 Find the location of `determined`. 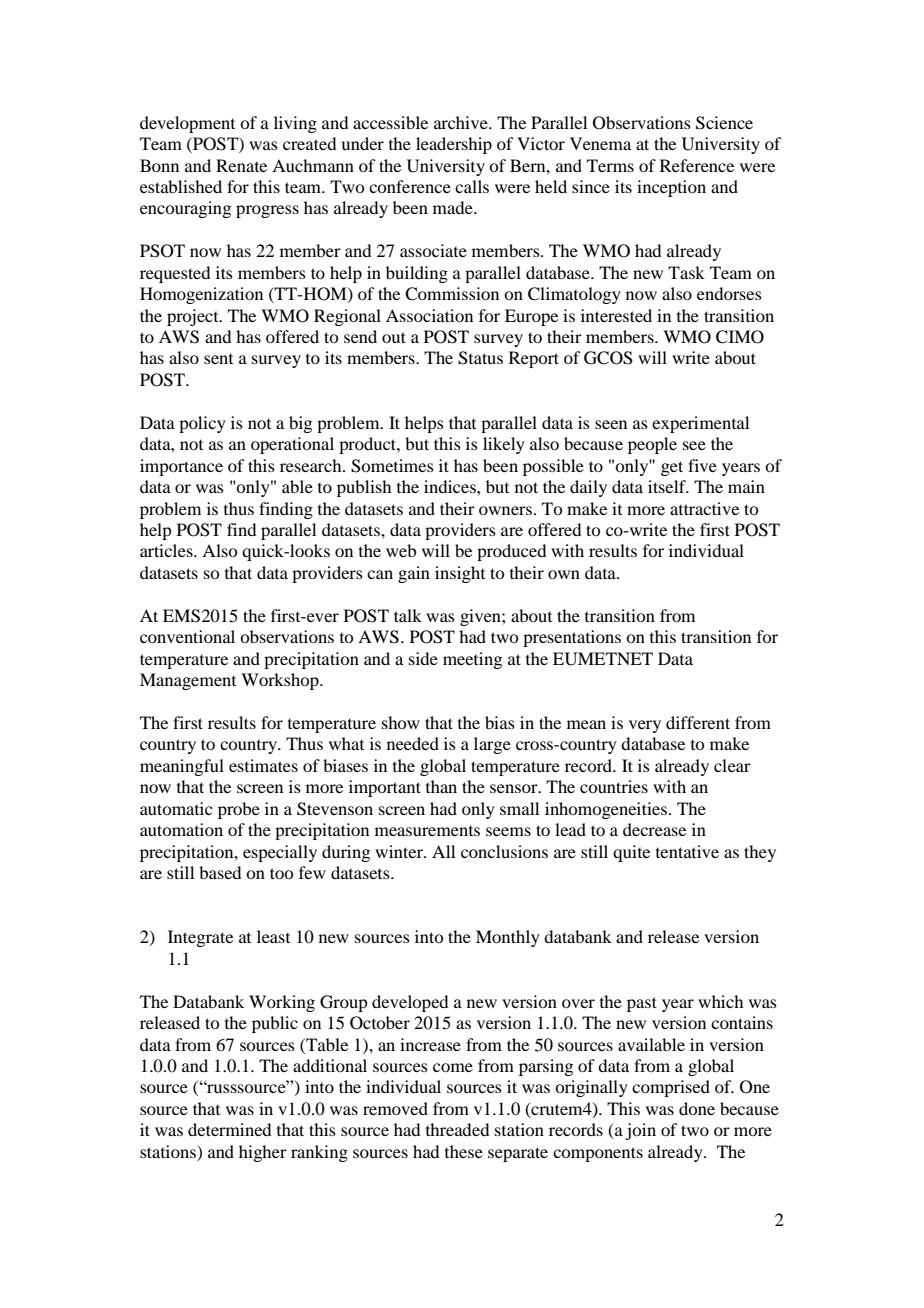

determined is located at coordinates (229, 1129).
